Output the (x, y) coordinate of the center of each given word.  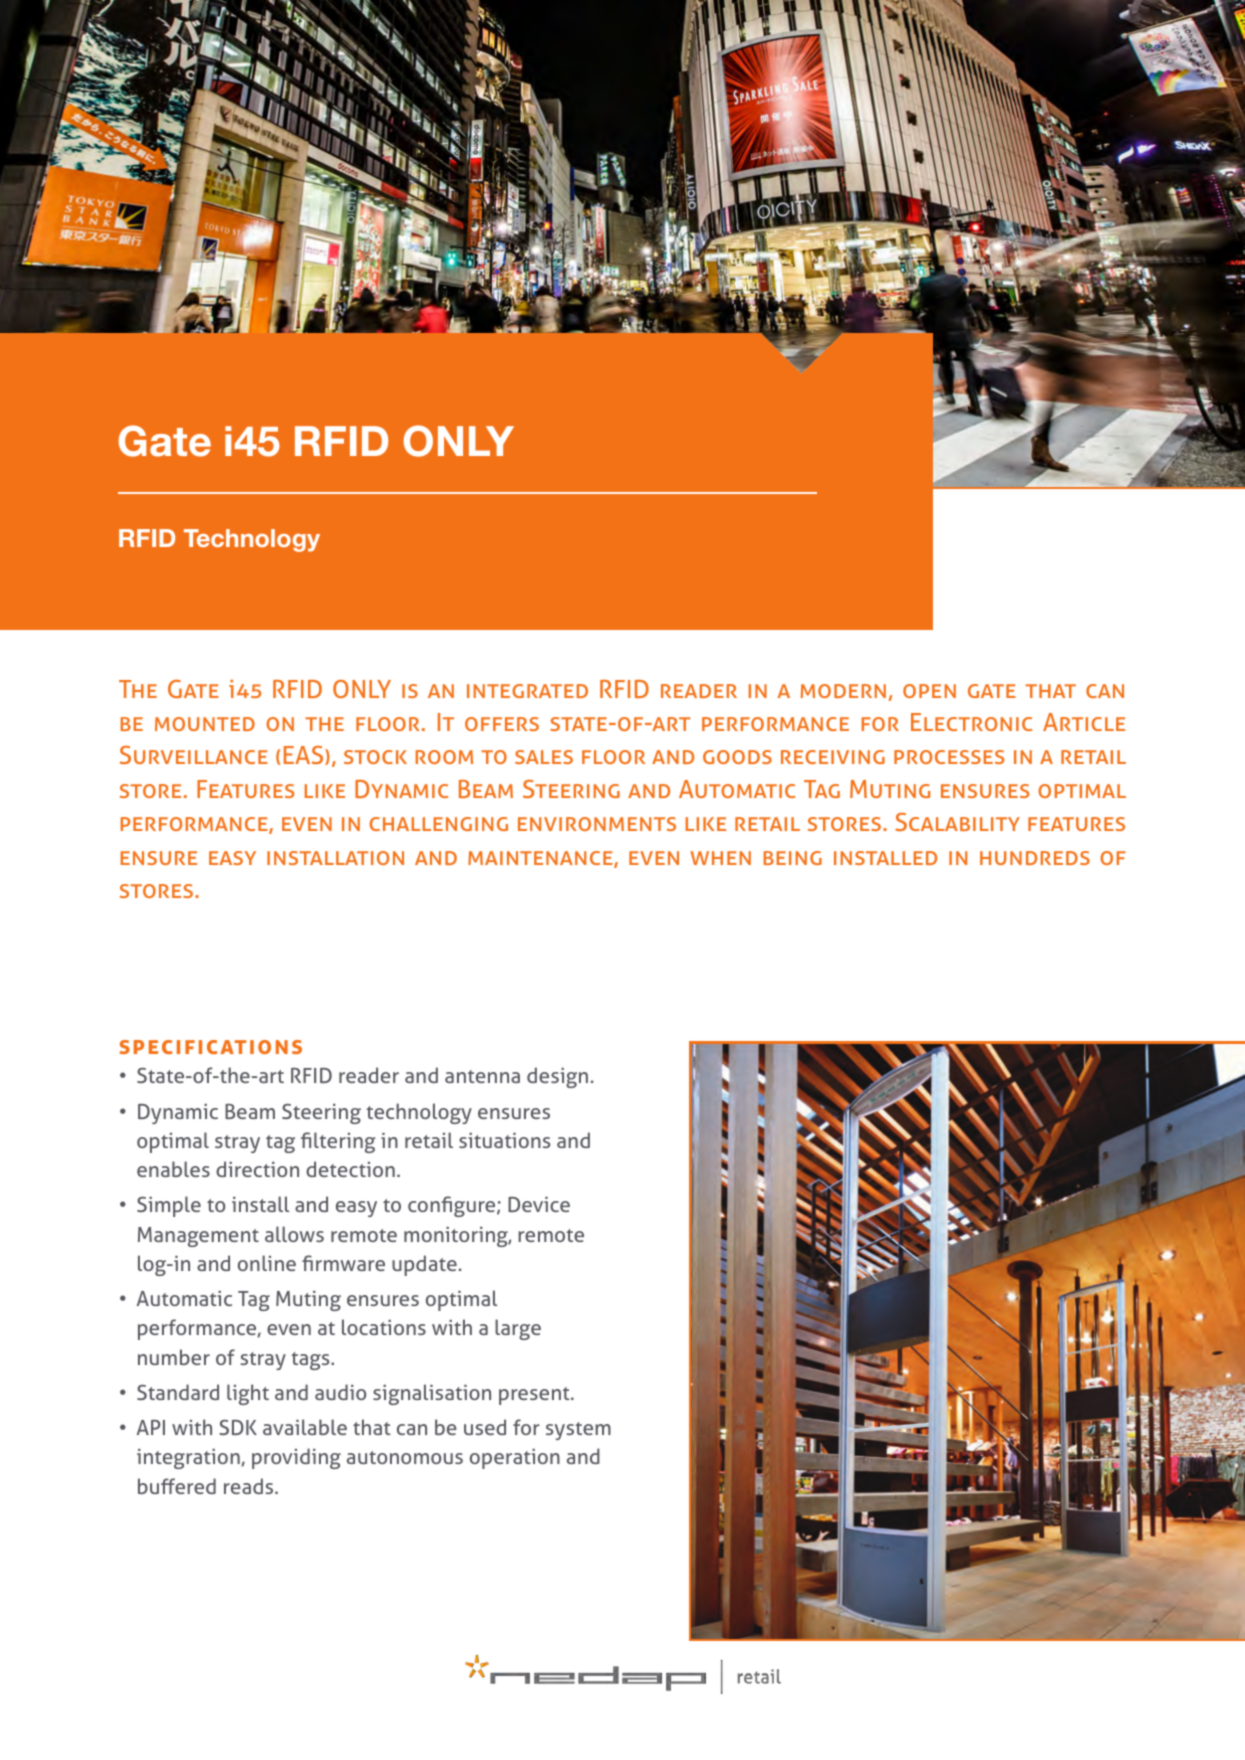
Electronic (971, 722)
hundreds (1035, 858)
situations (504, 1140)
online (267, 1263)
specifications (211, 1047)
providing (296, 1458)
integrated (527, 691)
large (518, 1329)
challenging (438, 824)
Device (539, 1204)
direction (257, 1169)
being (793, 858)
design (557, 1077)
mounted (205, 724)
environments (597, 824)
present (535, 1396)
